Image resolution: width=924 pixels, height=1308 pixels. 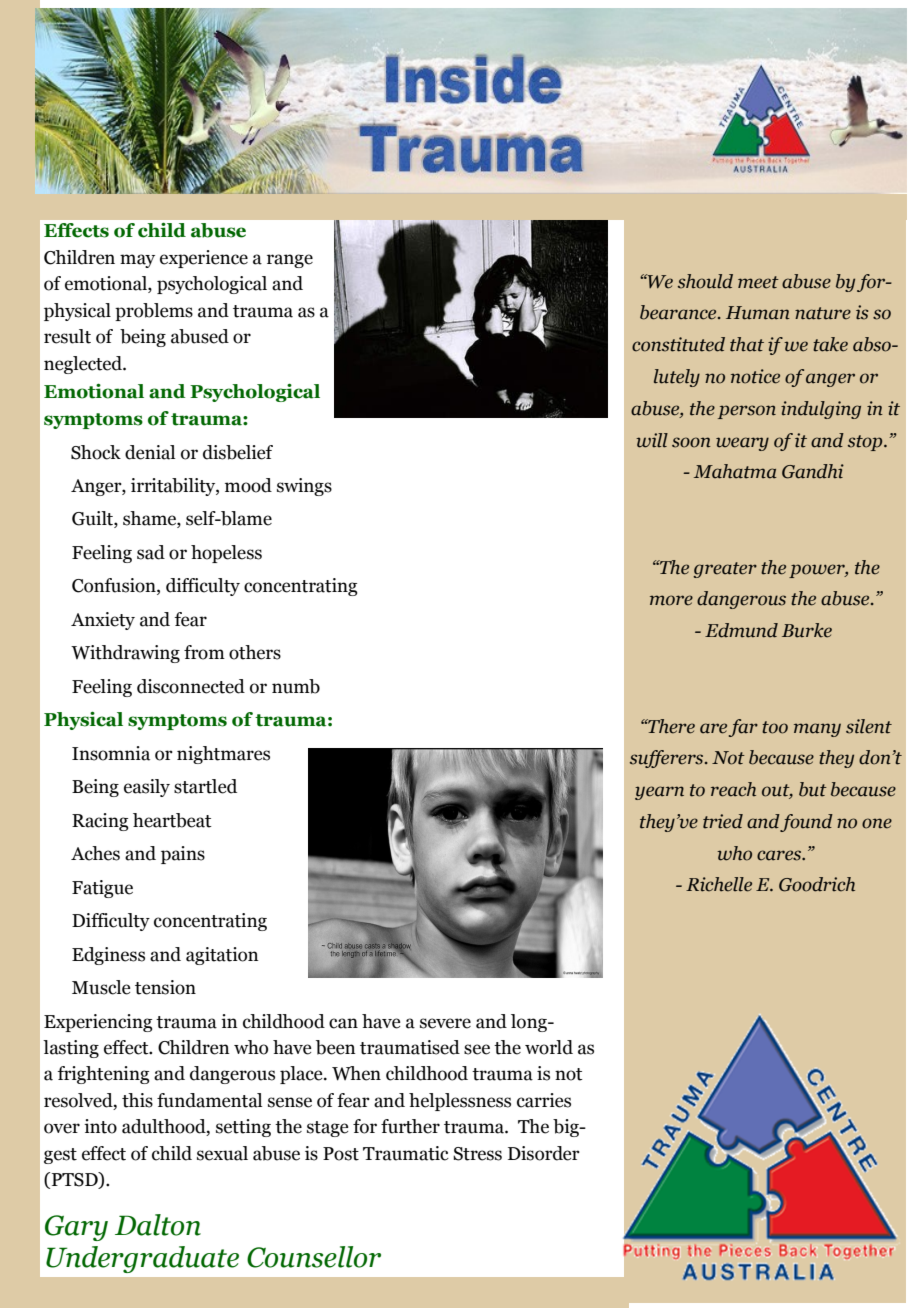 What do you see at coordinates (775, 727) in the document?
I see `too` at bounding box center [775, 727].
